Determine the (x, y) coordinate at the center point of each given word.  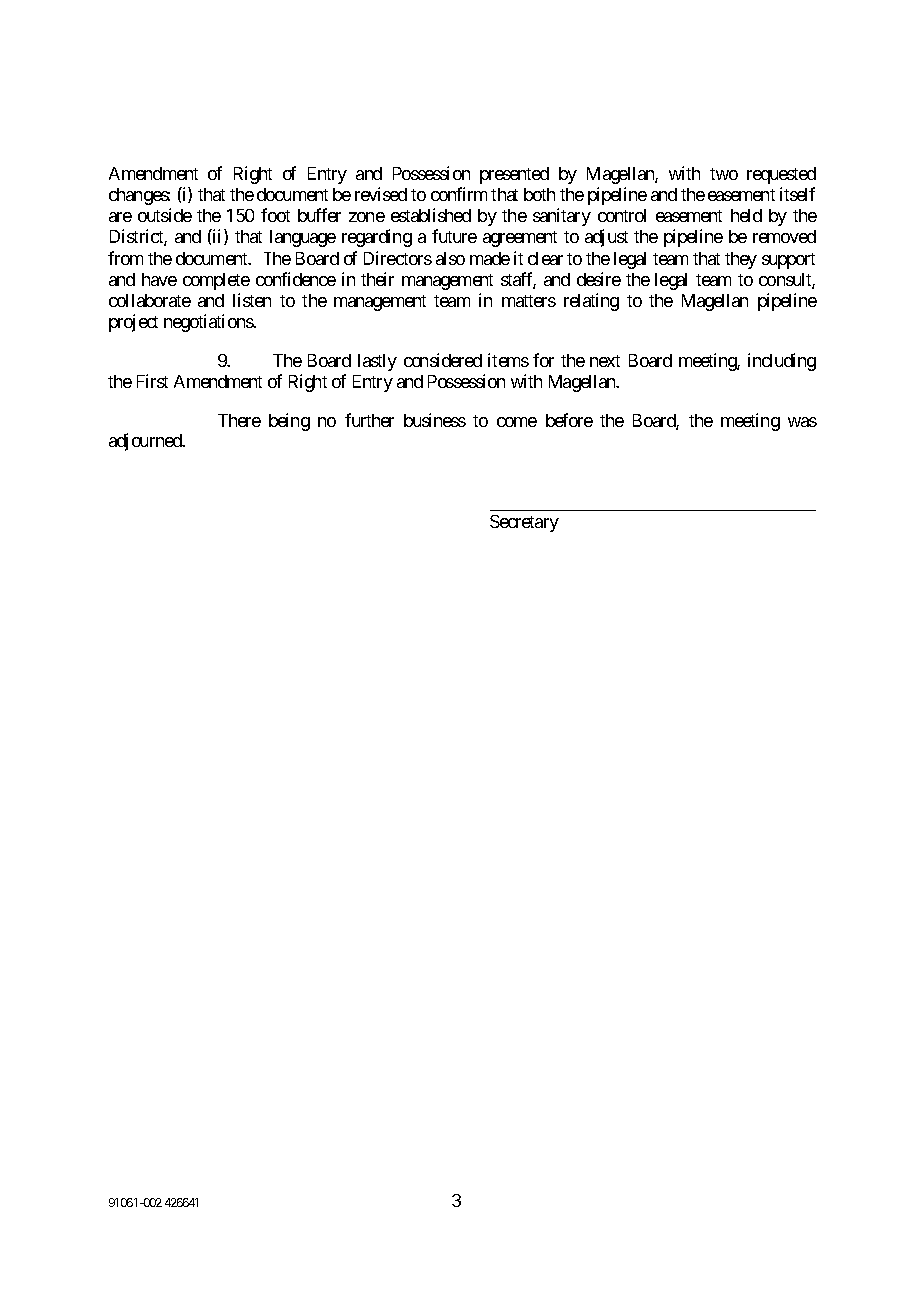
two (724, 174)
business (435, 420)
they (741, 260)
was (802, 422)
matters (529, 301)
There (239, 420)
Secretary (524, 523)
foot (275, 215)
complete (216, 281)
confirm (459, 194)
